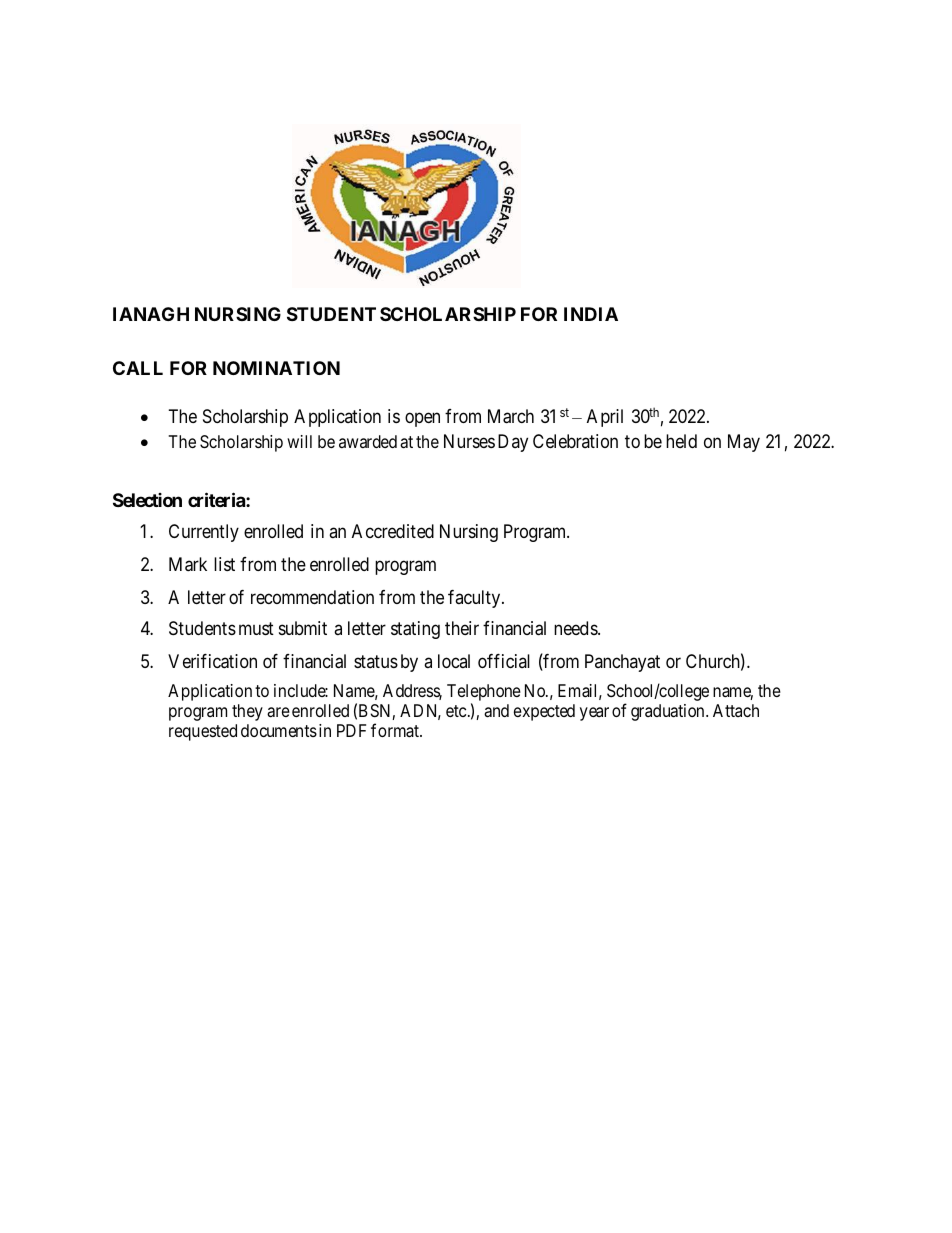  Describe the element at coordinates (681, 441) in the document. I see `held` at that location.
